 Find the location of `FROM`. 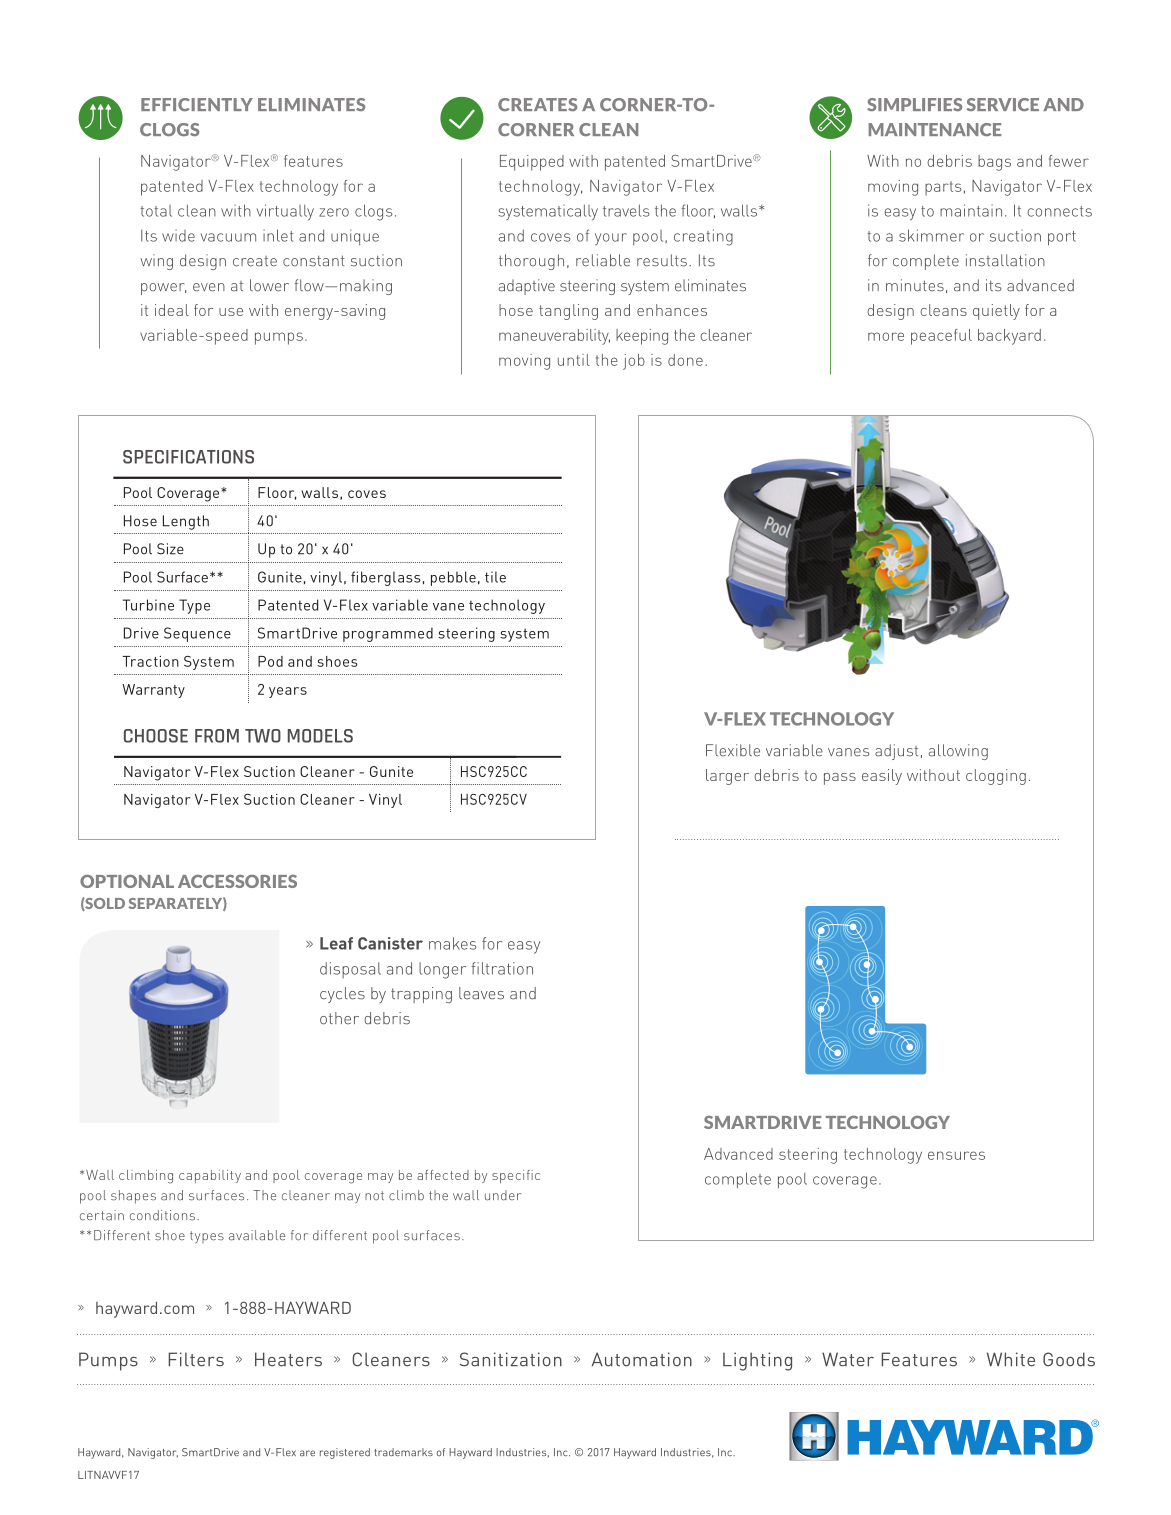

FROM is located at coordinates (217, 736).
